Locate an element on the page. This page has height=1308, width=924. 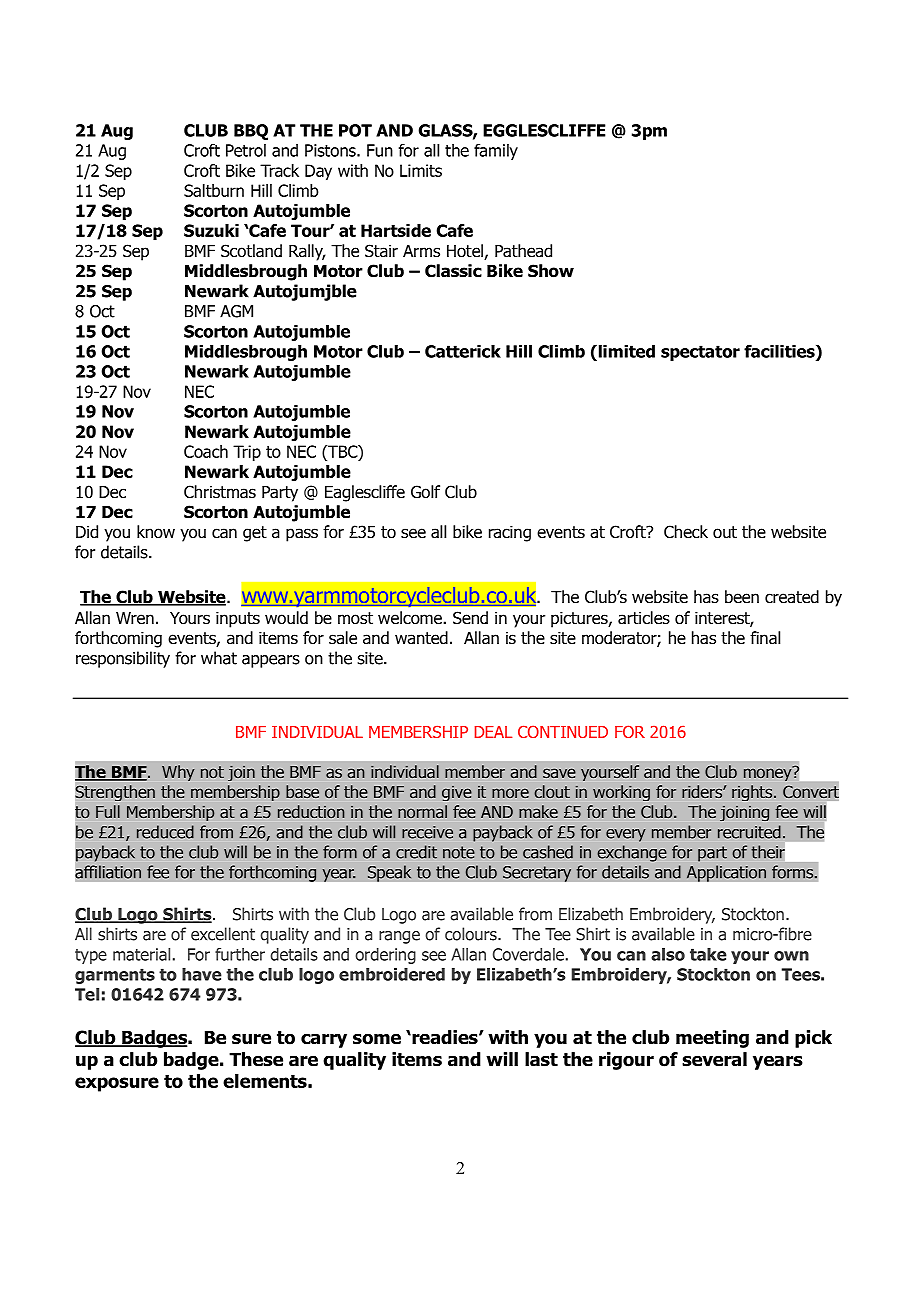
Why is located at coordinates (178, 773).
